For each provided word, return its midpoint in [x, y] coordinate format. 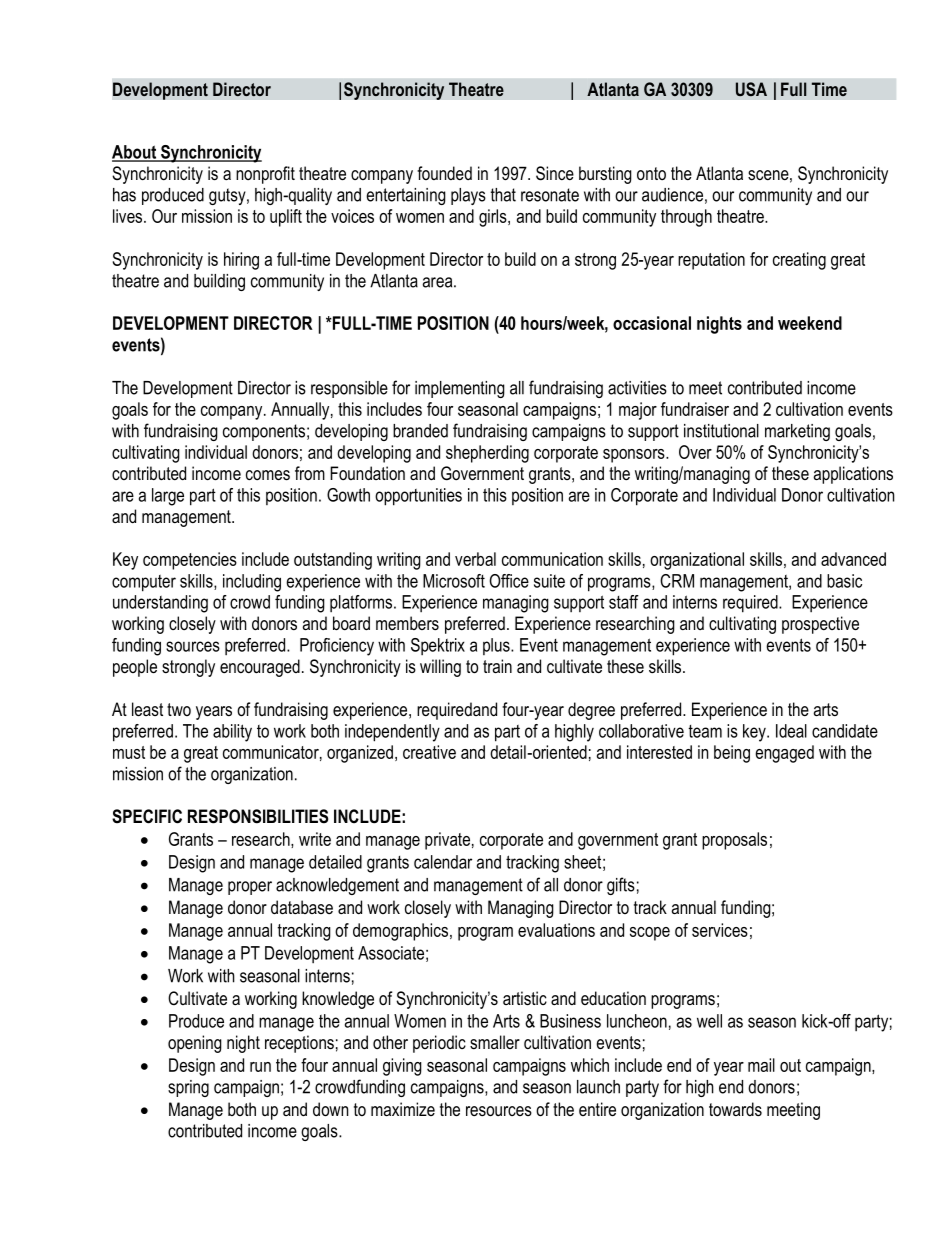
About [135, 153]
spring [188, 1088]
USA [751, 89]
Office [509, 581]
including [252, 583]
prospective [820, 625]
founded [444, 173]
